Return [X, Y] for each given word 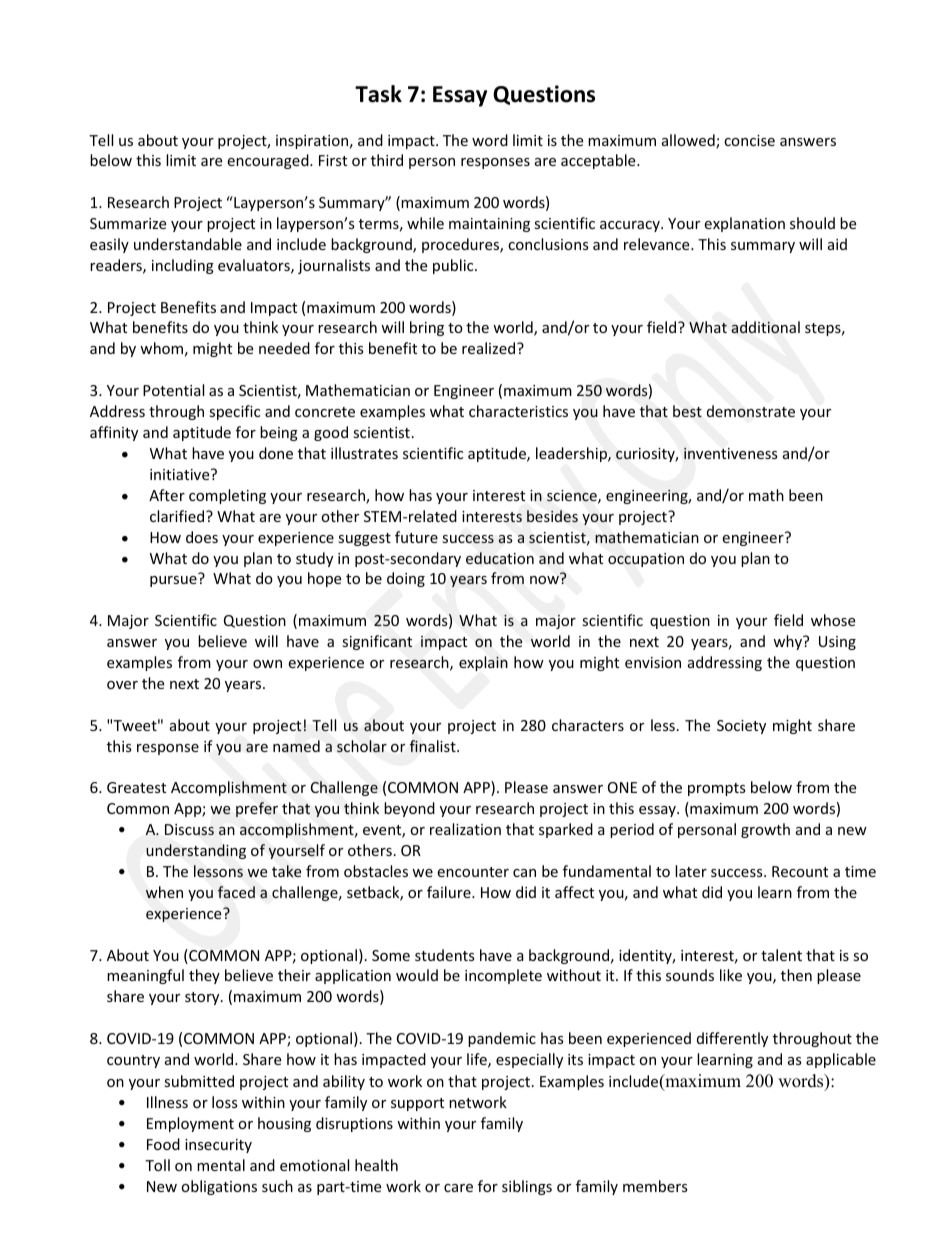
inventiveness [731, 453]
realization [465, 829]
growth [765, 830]
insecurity [218, 1146]
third [387, 160]
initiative [181, 474]
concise [749, 140]
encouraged [269, 161]
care [458, 1188]
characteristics [518, 411]
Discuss [189, 829]
